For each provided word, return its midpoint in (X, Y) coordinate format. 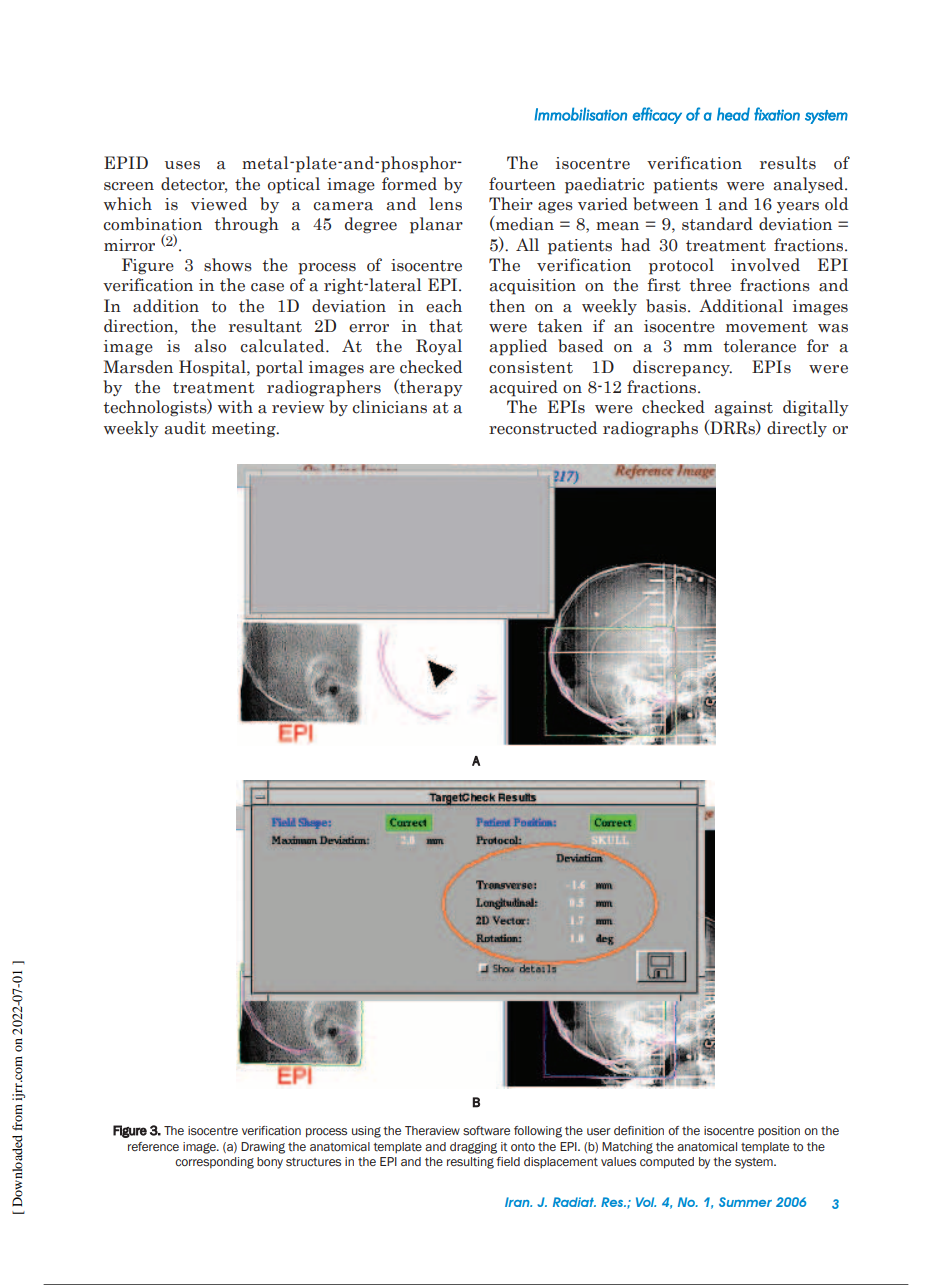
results (788, 163)
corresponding (214, 1163)
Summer (745, 1202)
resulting (470, 1163)
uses (182, 165)
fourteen (522, 184)
